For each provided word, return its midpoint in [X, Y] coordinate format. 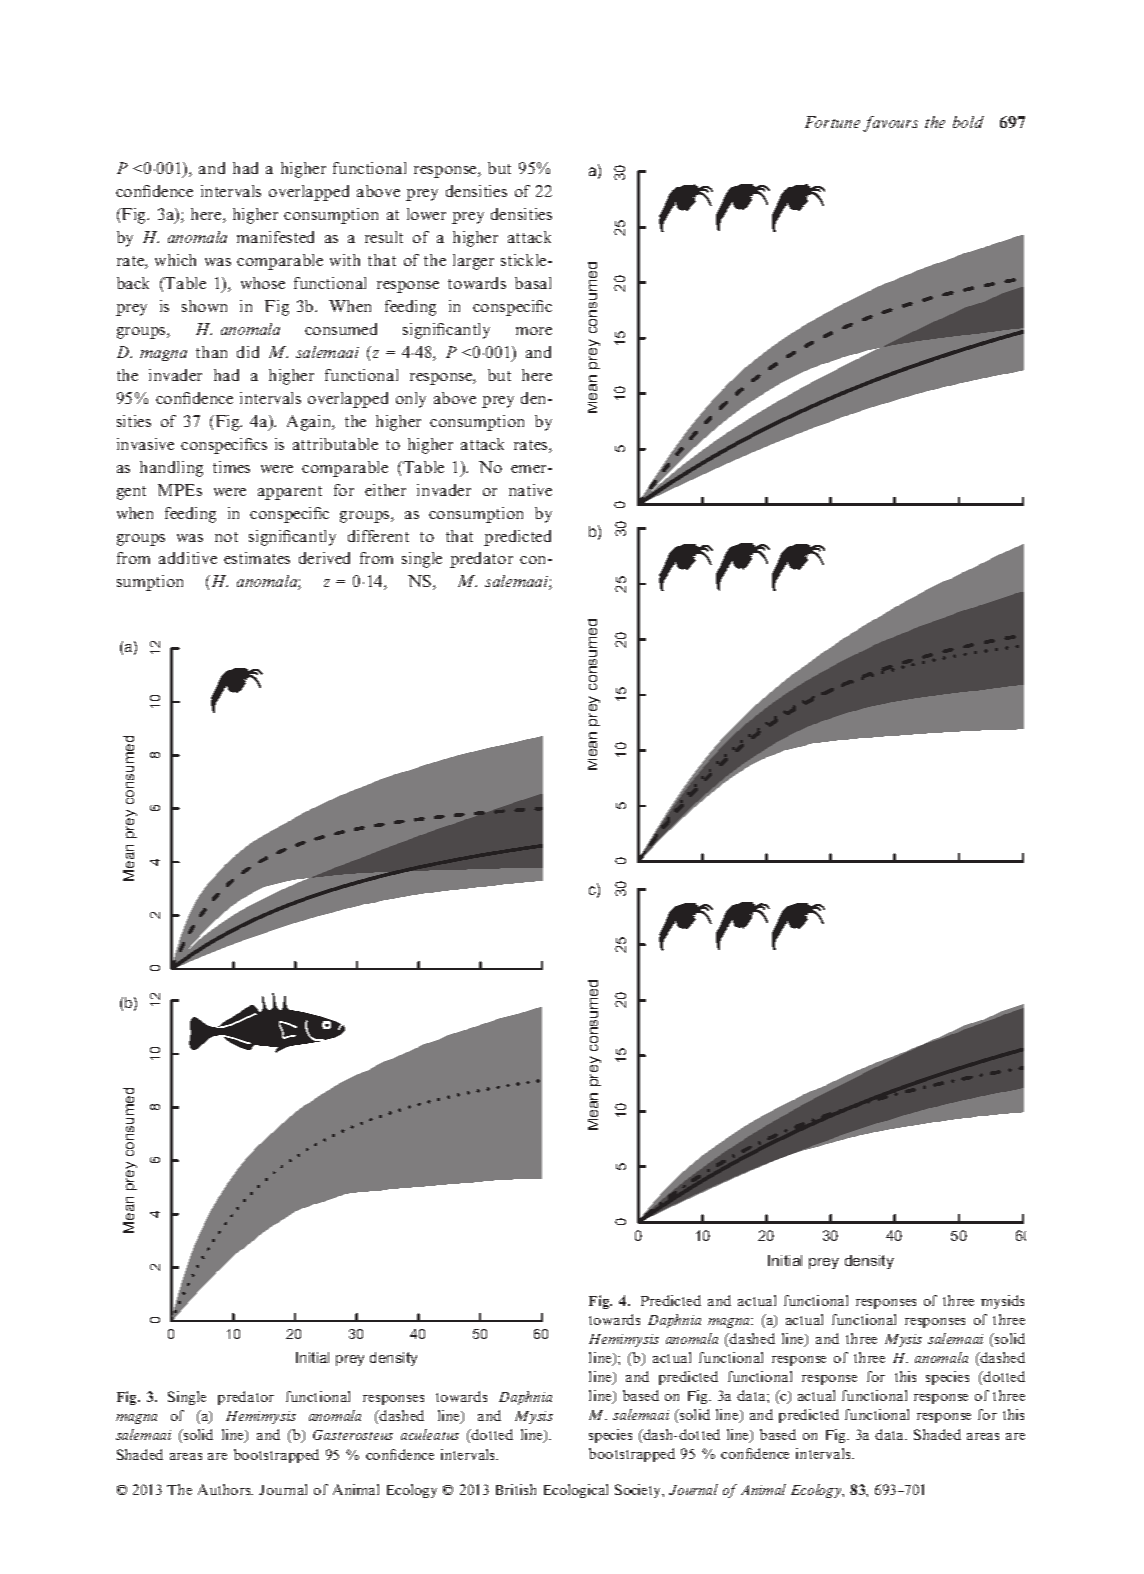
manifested [275, 237]
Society [639, 1491]
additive [188, 558]
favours [890, 124]
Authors [225, 1489]
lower [426, 214]
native [530, 490]
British [516, 1489]
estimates [257, 558]
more [534, 331]
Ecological [576, 1491]
